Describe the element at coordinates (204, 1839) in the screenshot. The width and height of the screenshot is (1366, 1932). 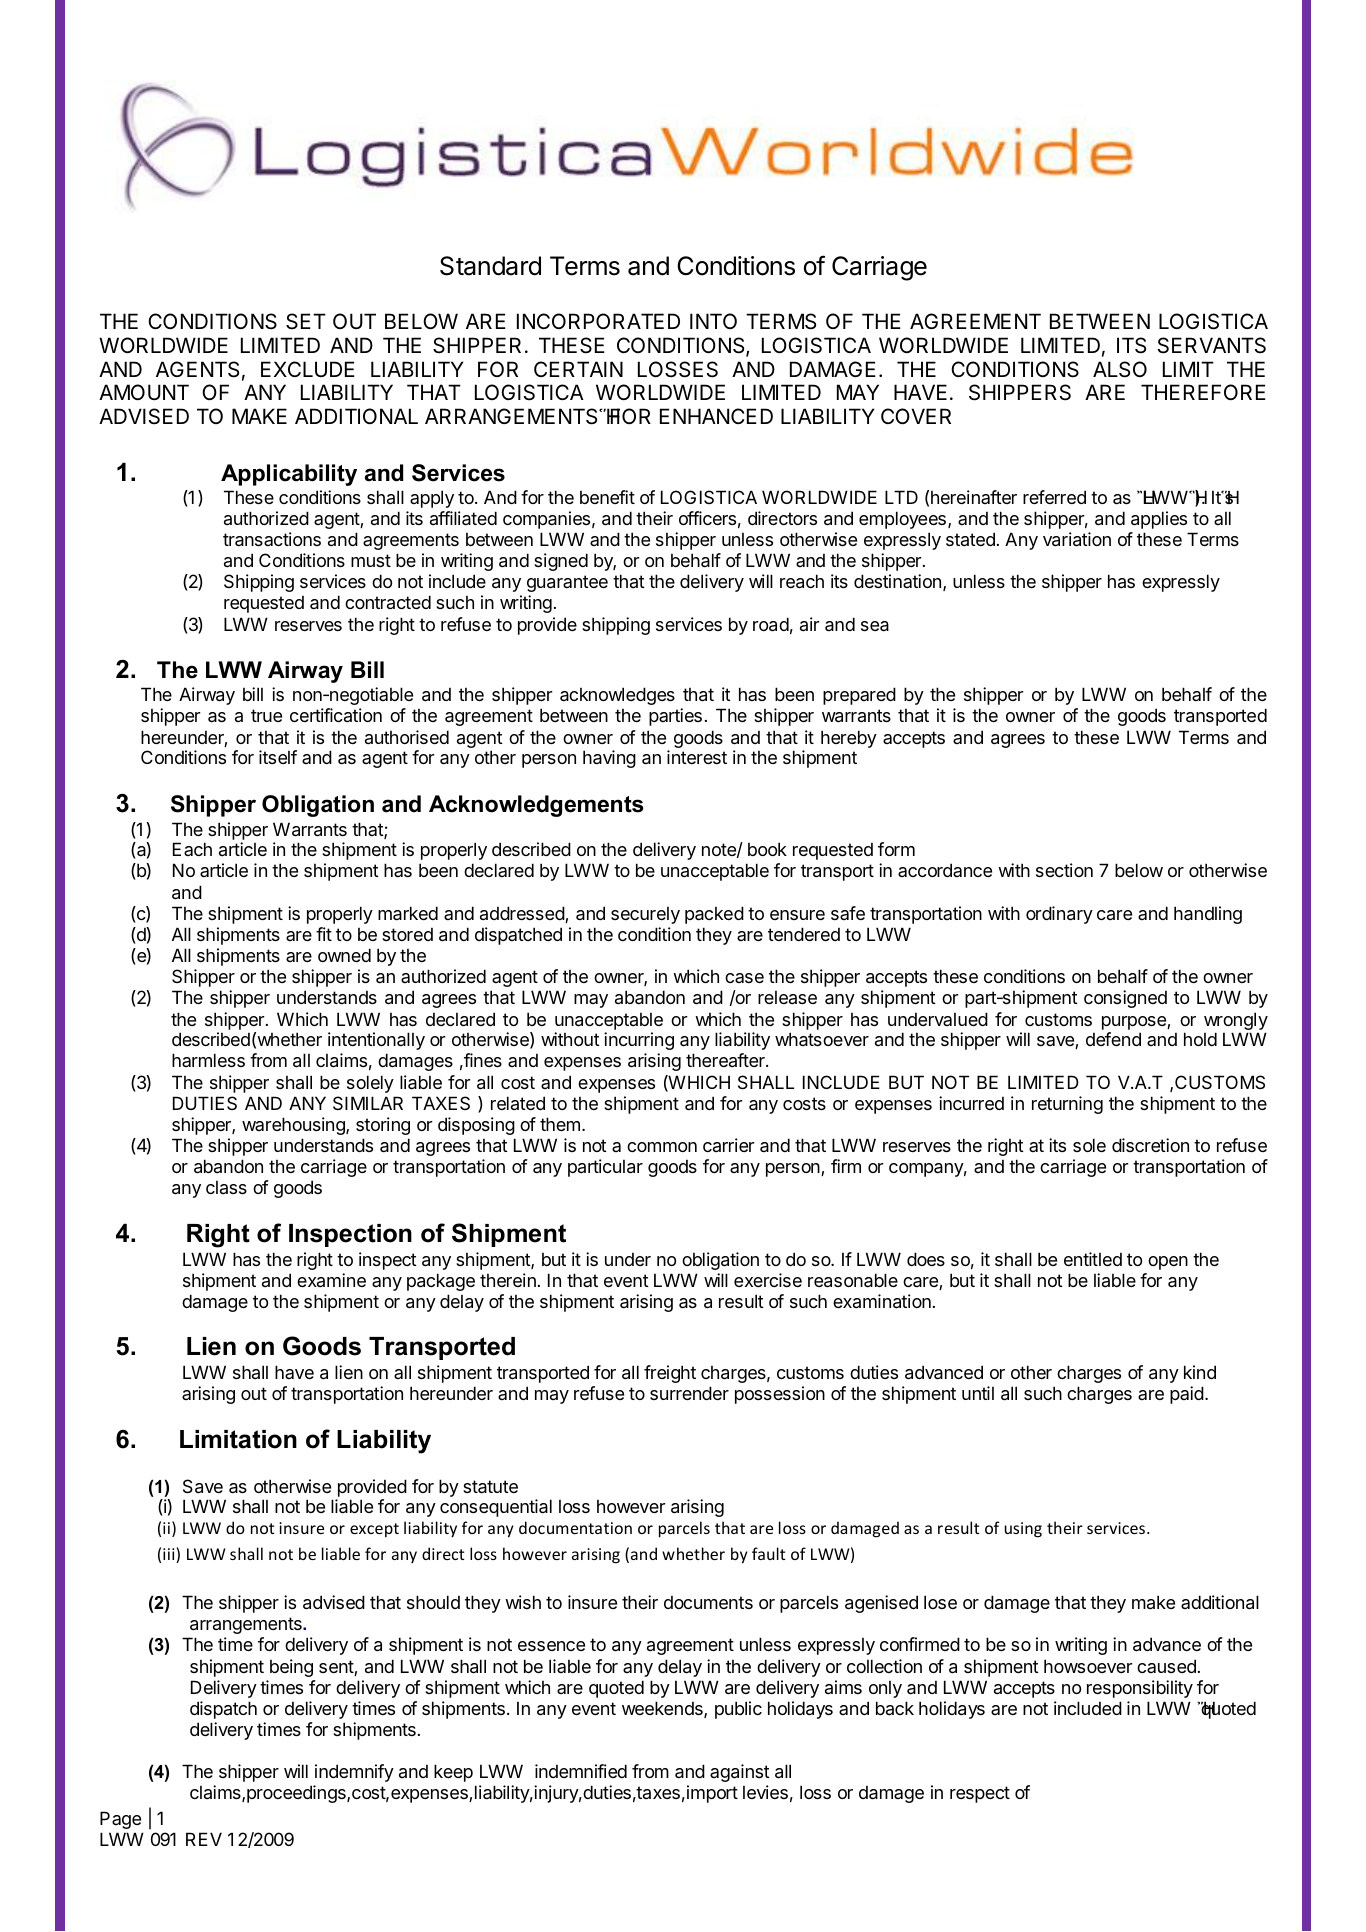
I see `REV` at that location.
